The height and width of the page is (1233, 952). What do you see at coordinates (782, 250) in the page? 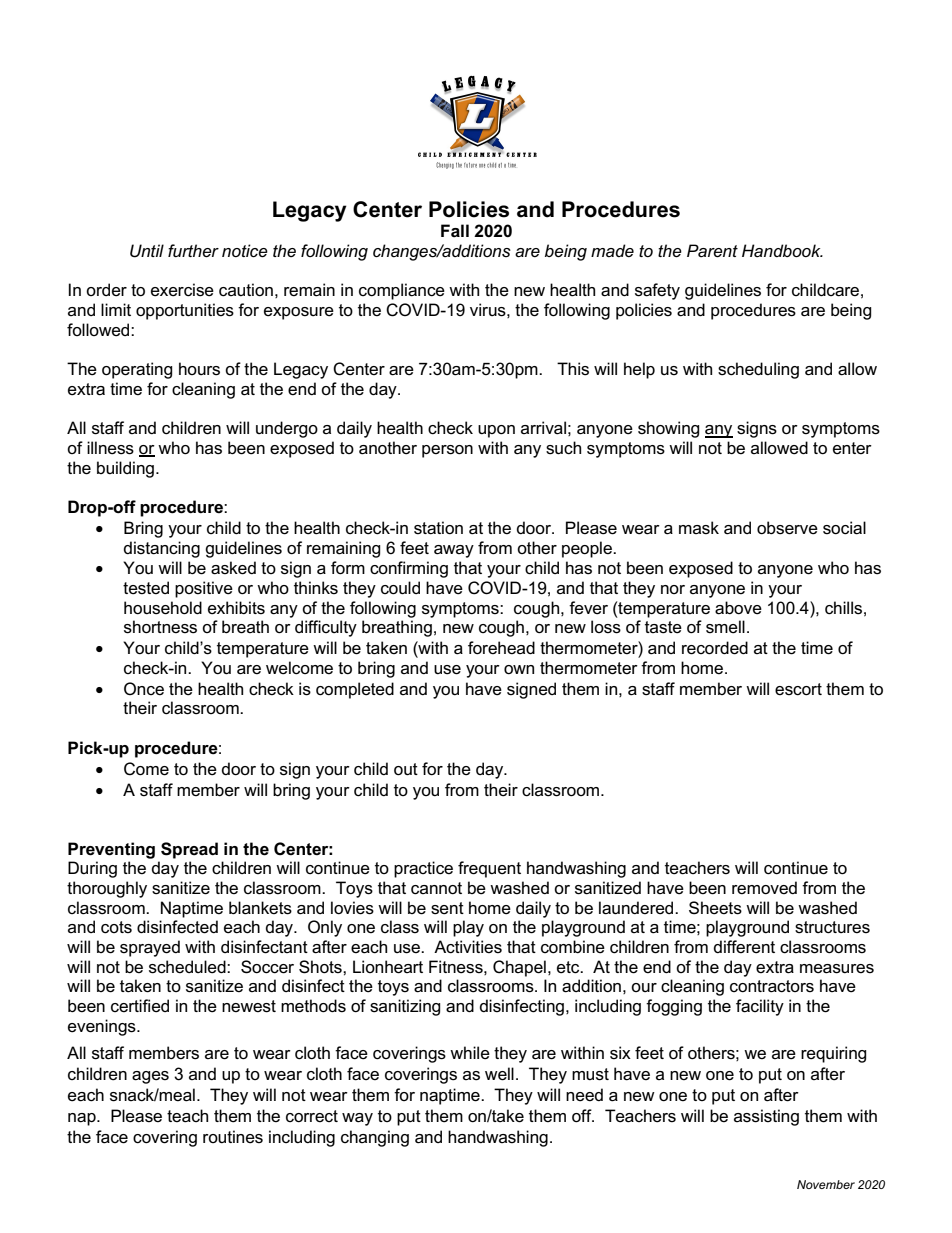
I see `Handbook` at bounding box center [782, 250].
